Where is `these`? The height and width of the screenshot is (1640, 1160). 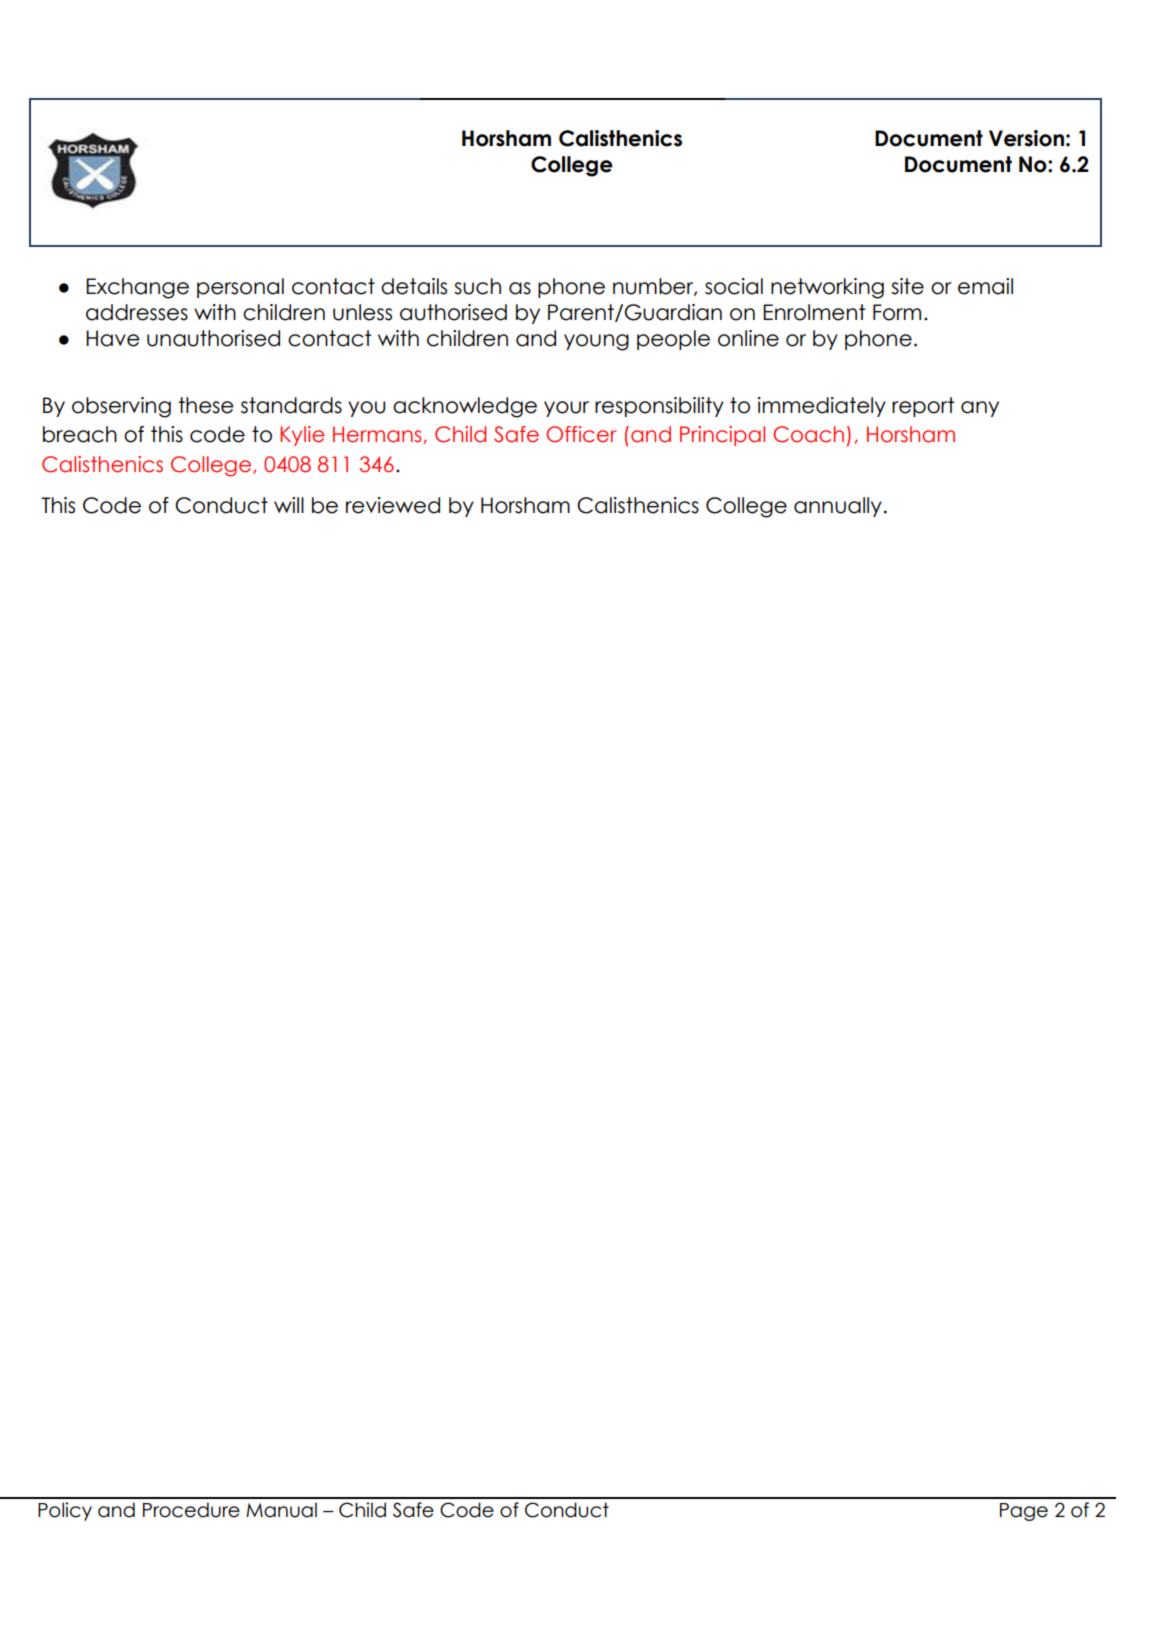
these is located at coordinates (206, 405).
